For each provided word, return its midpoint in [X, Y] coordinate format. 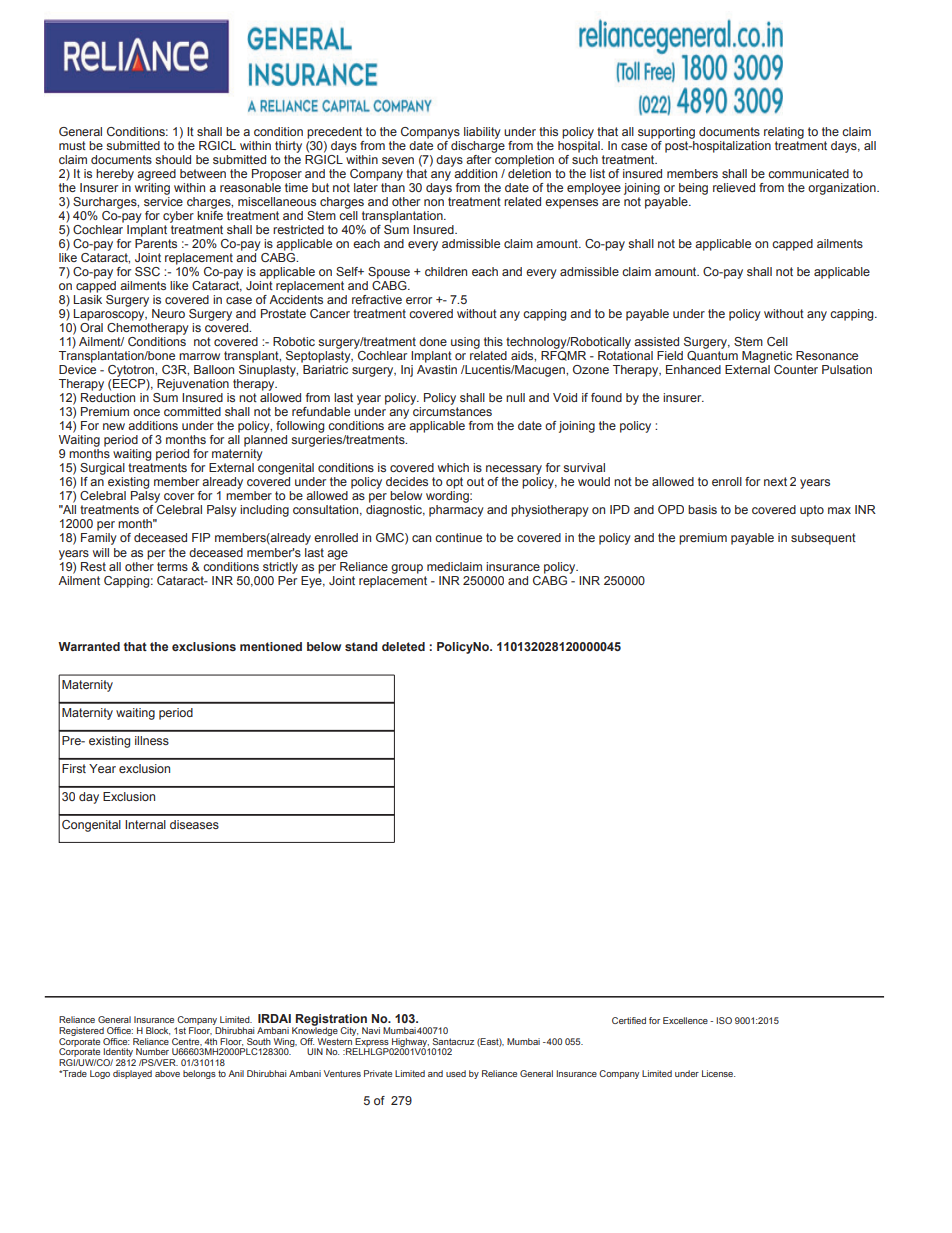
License [718, 1073]
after [478, 159]
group [407, 569]
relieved [734, 187]
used [456, 1073]
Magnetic [767, 357]
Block [158, 1031]
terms [172, 566]
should [173, 159]
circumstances [452, 411]
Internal [145, 824]
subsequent [823, 539]
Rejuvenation [193, 385]
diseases [194, 824]
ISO [724, 1020]
